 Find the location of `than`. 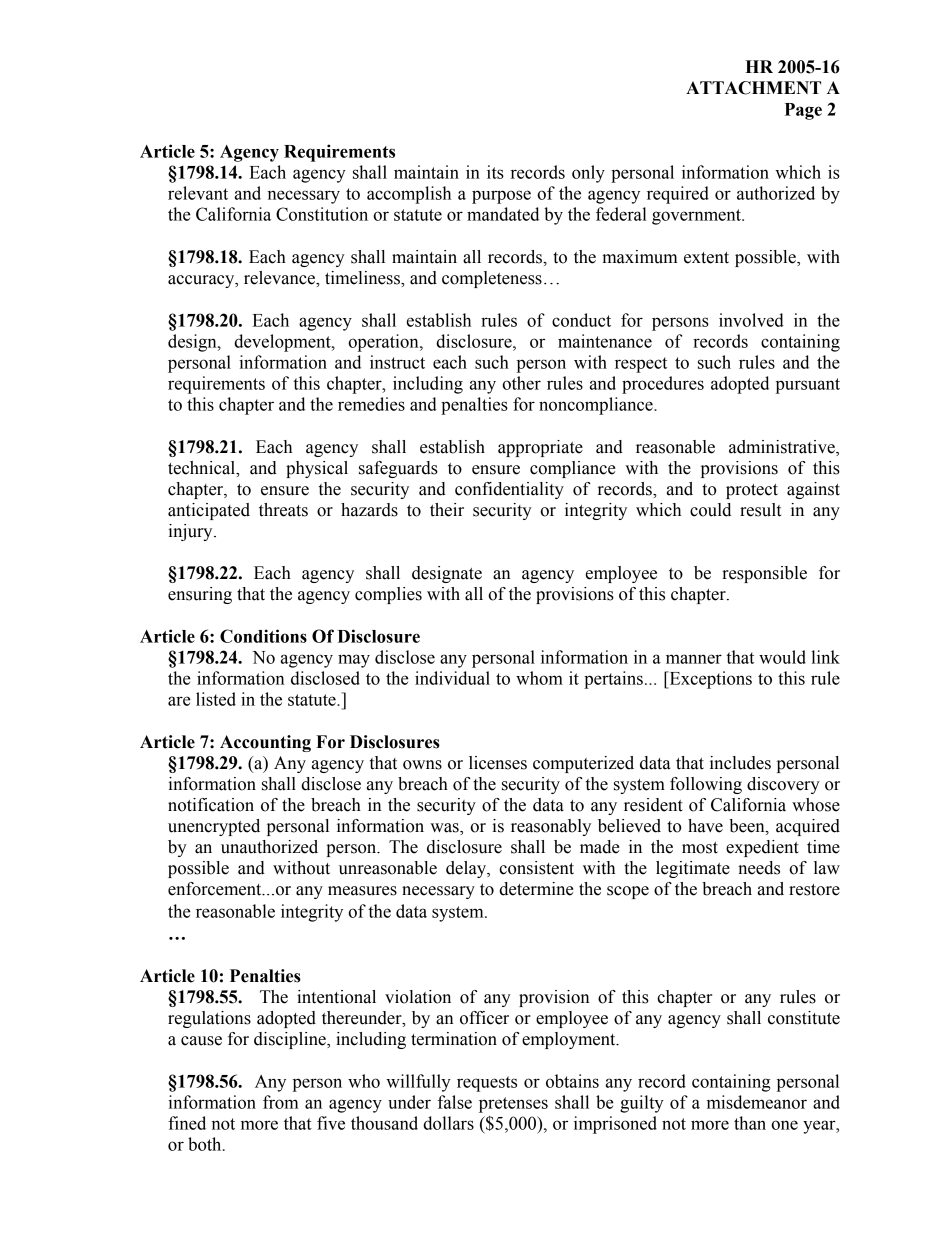

than is located at coordinates (750, 1123).
